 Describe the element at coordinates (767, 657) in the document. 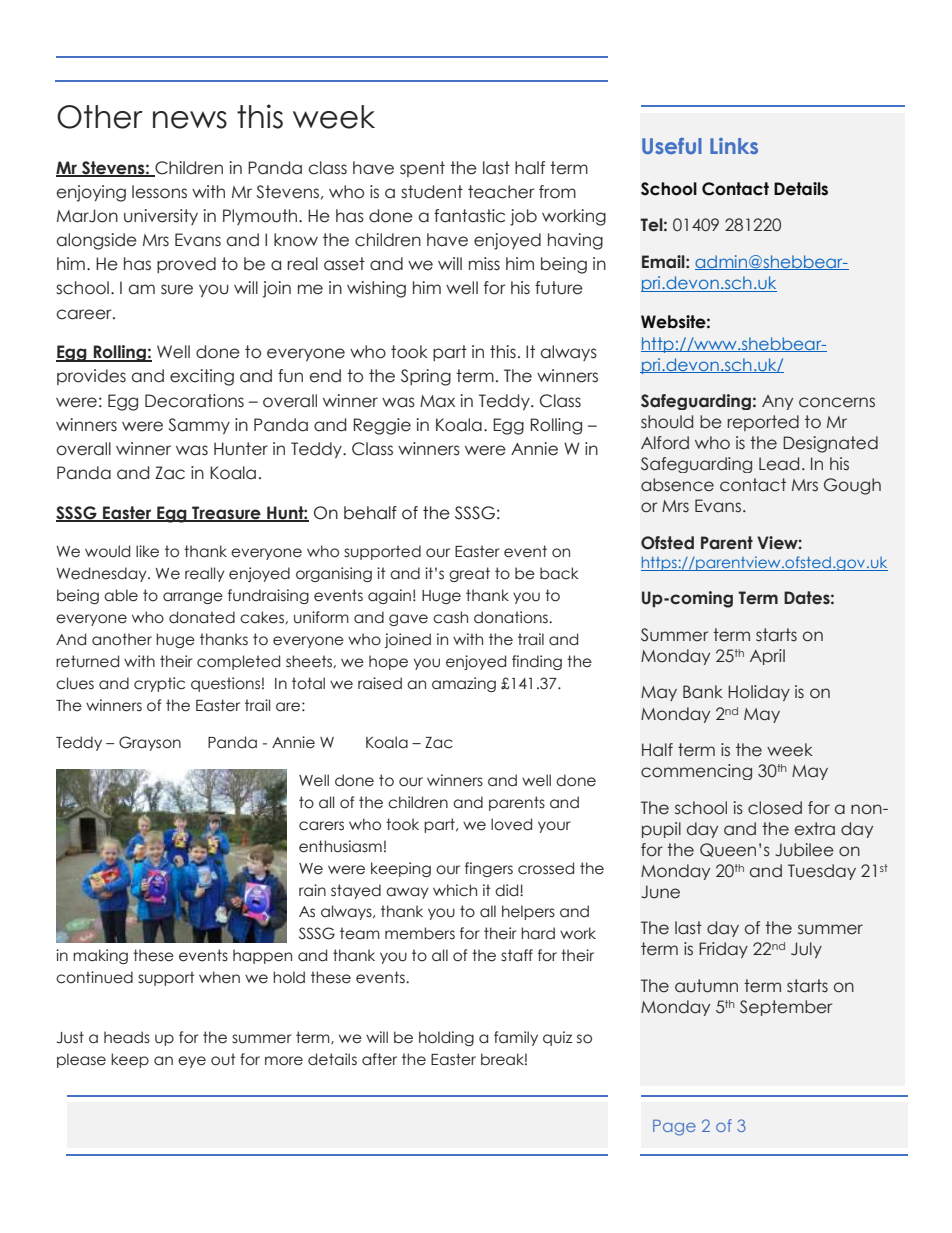

I see `April` at that location.
